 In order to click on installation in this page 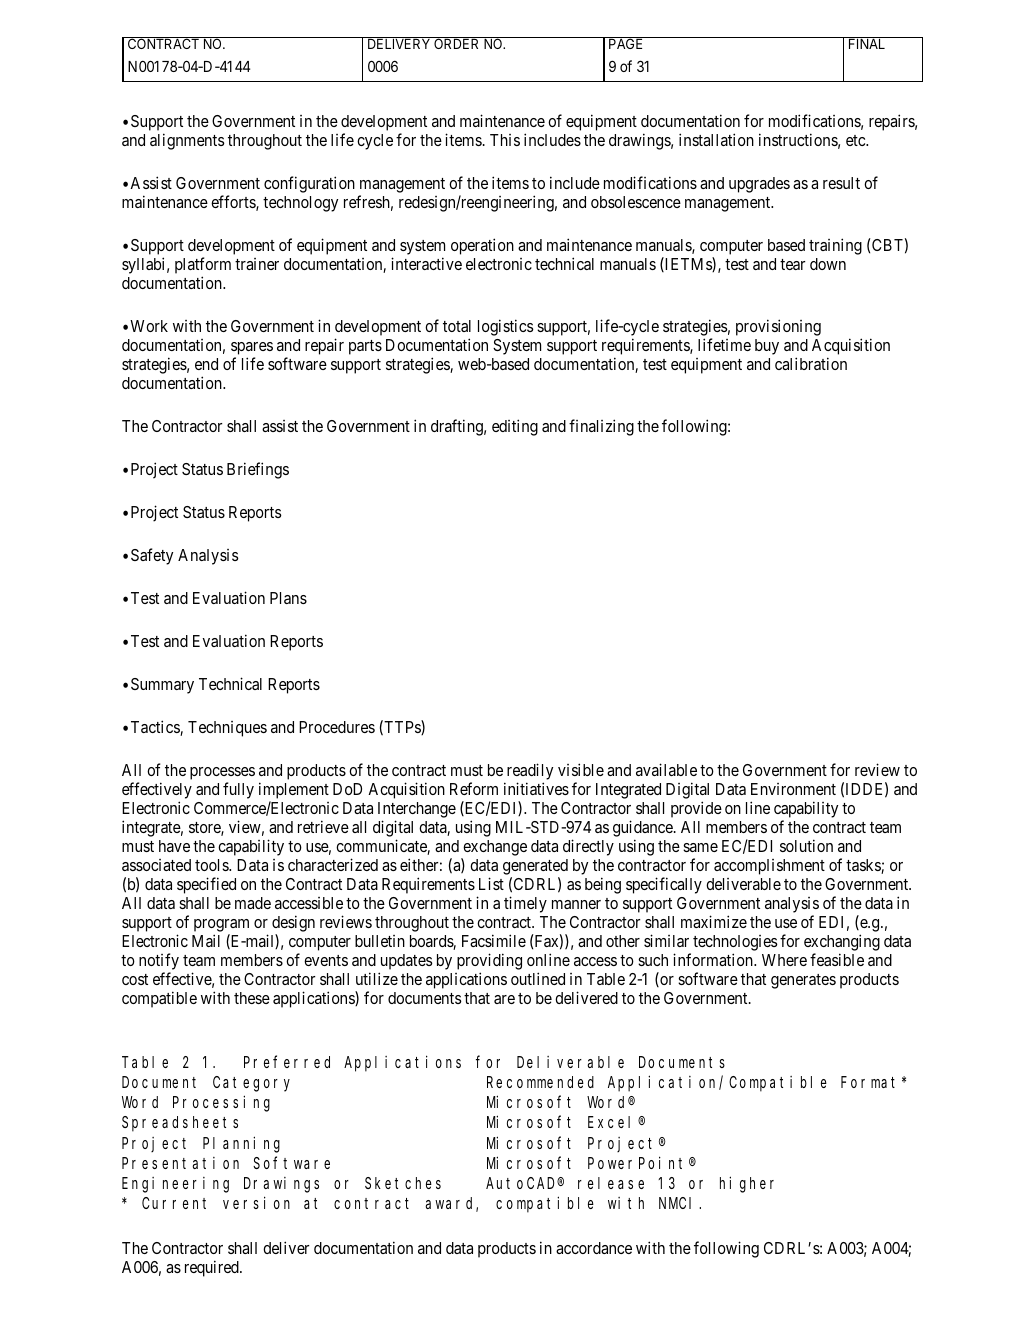, I will do `click(716, 139)`.
